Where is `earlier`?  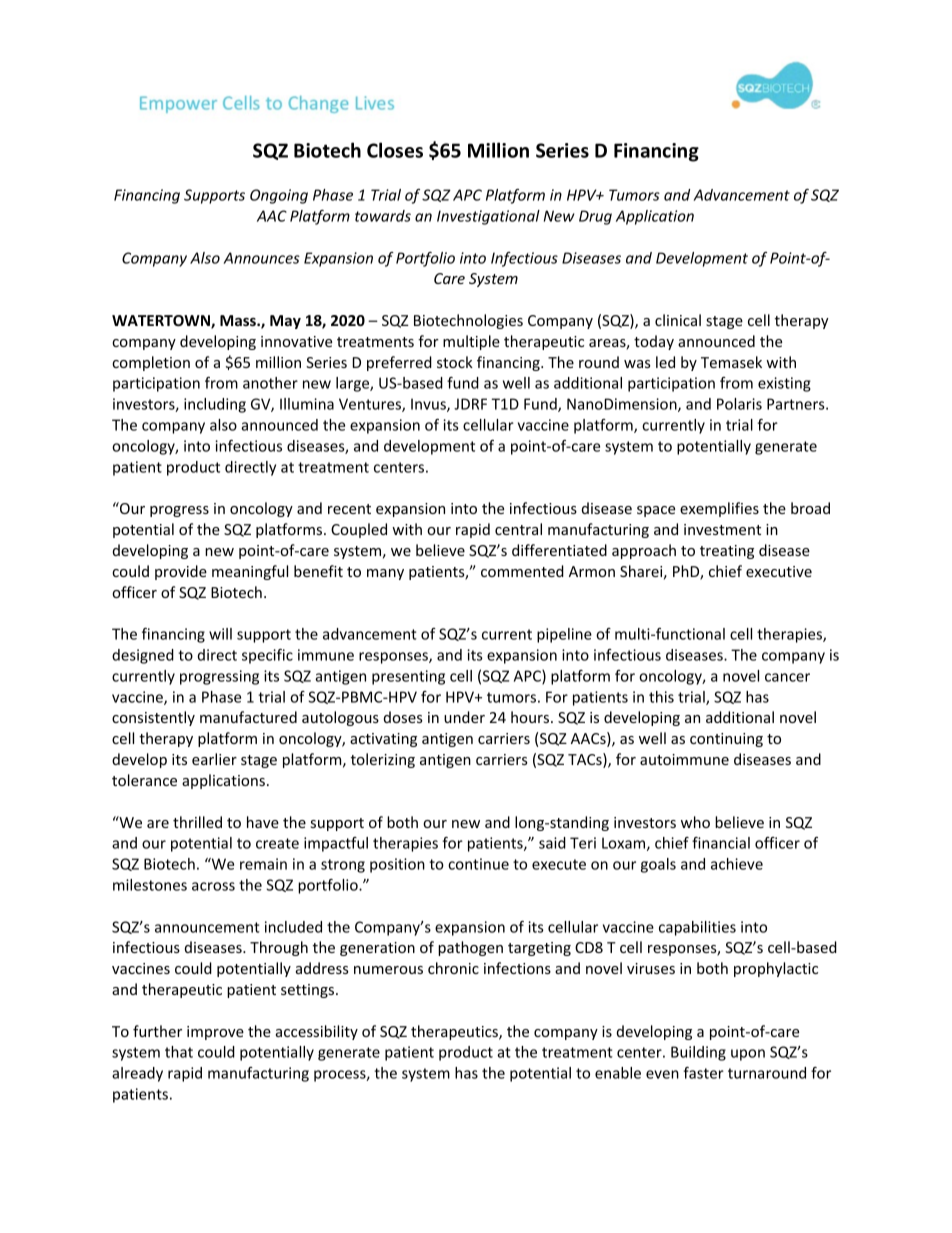
earlier is located at coordinates (214, 759).
